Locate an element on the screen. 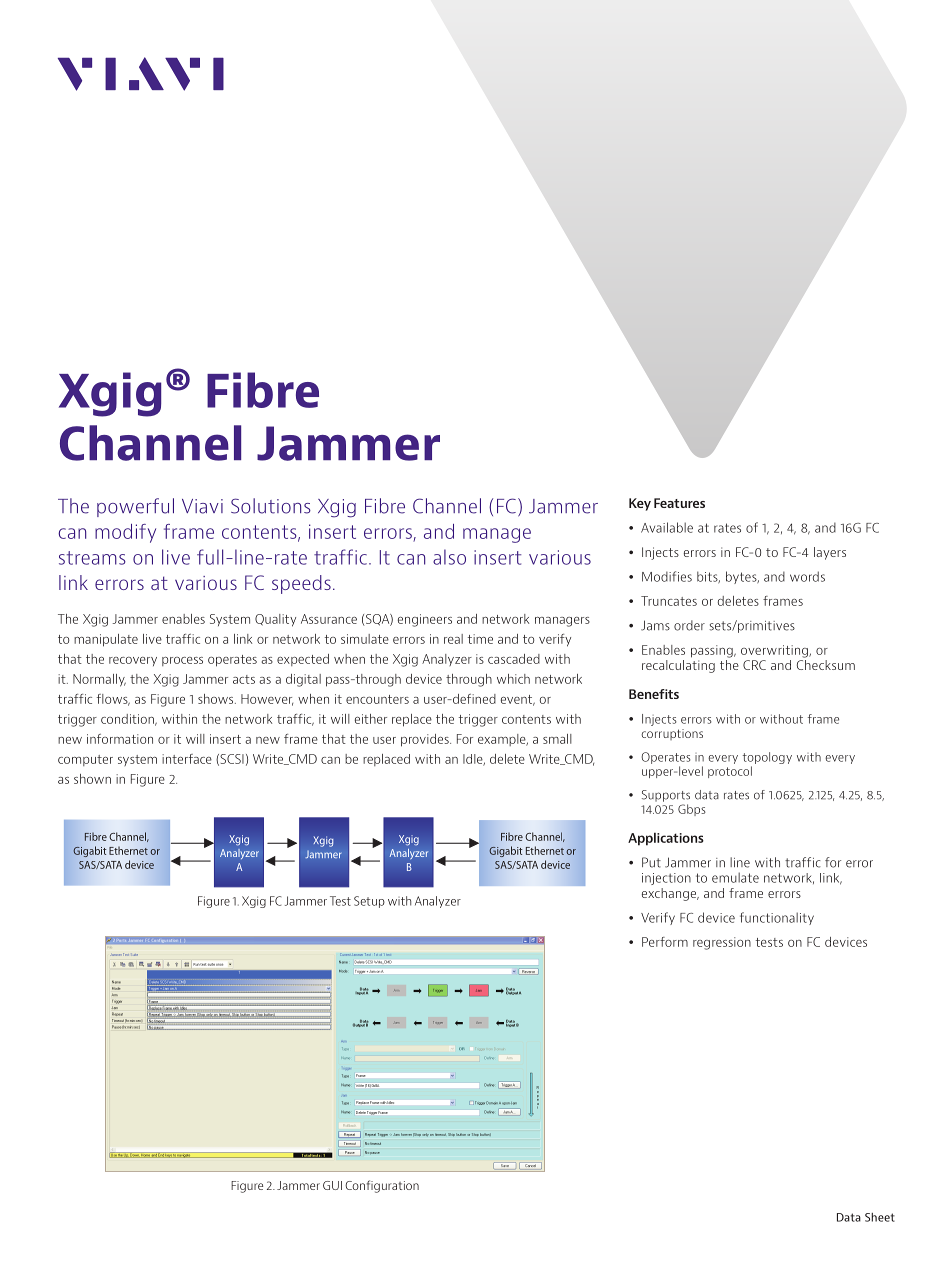 The width and height of the screenshot is (952, 1270). emulate is located at coordinates (735, 877).
